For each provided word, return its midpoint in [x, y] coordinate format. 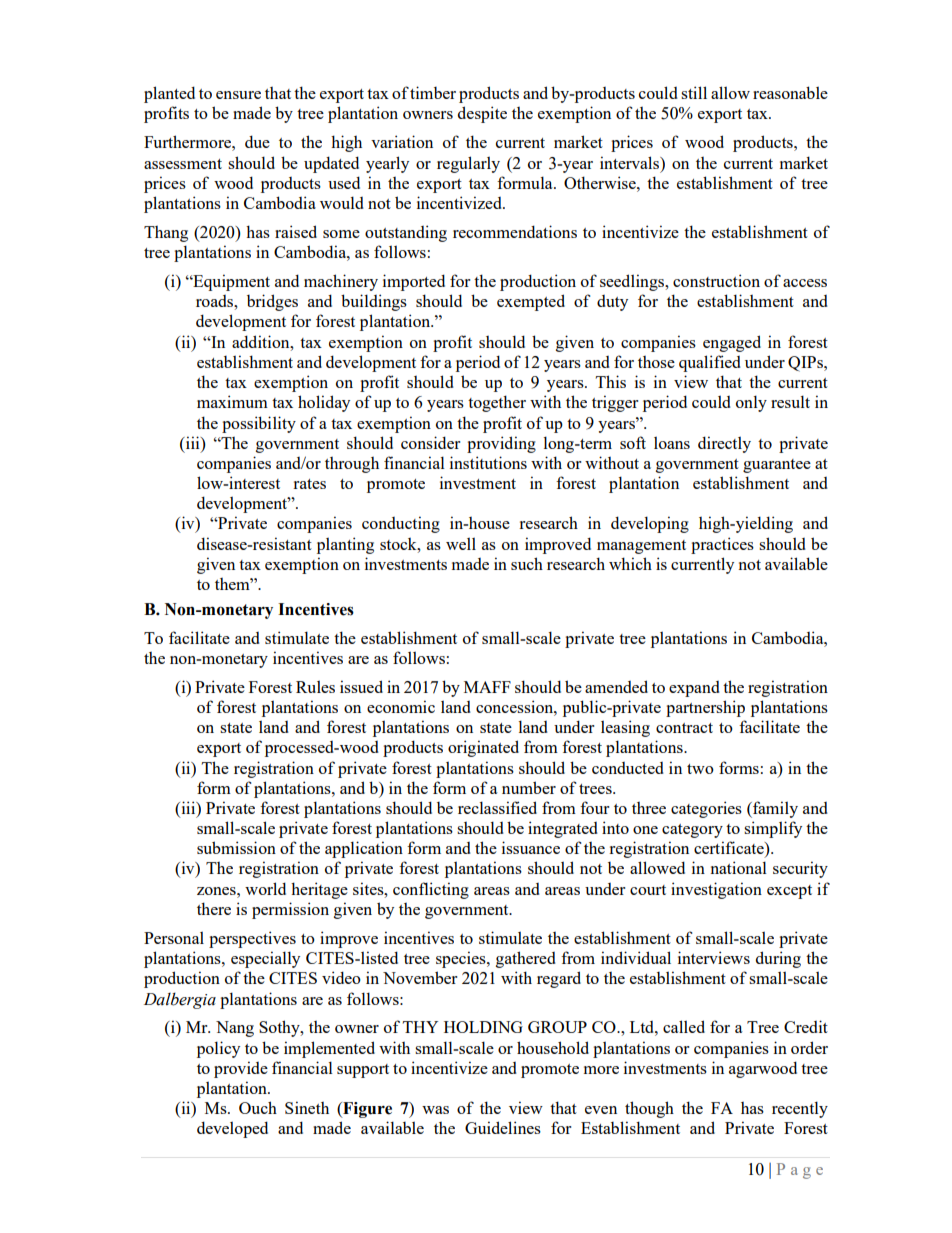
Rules [315, 686]
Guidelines [503, 1127]
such [527, 563]
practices [722, 545]
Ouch [258, 1107]
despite [482, 114]
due [257, 141]
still [694, 92]
